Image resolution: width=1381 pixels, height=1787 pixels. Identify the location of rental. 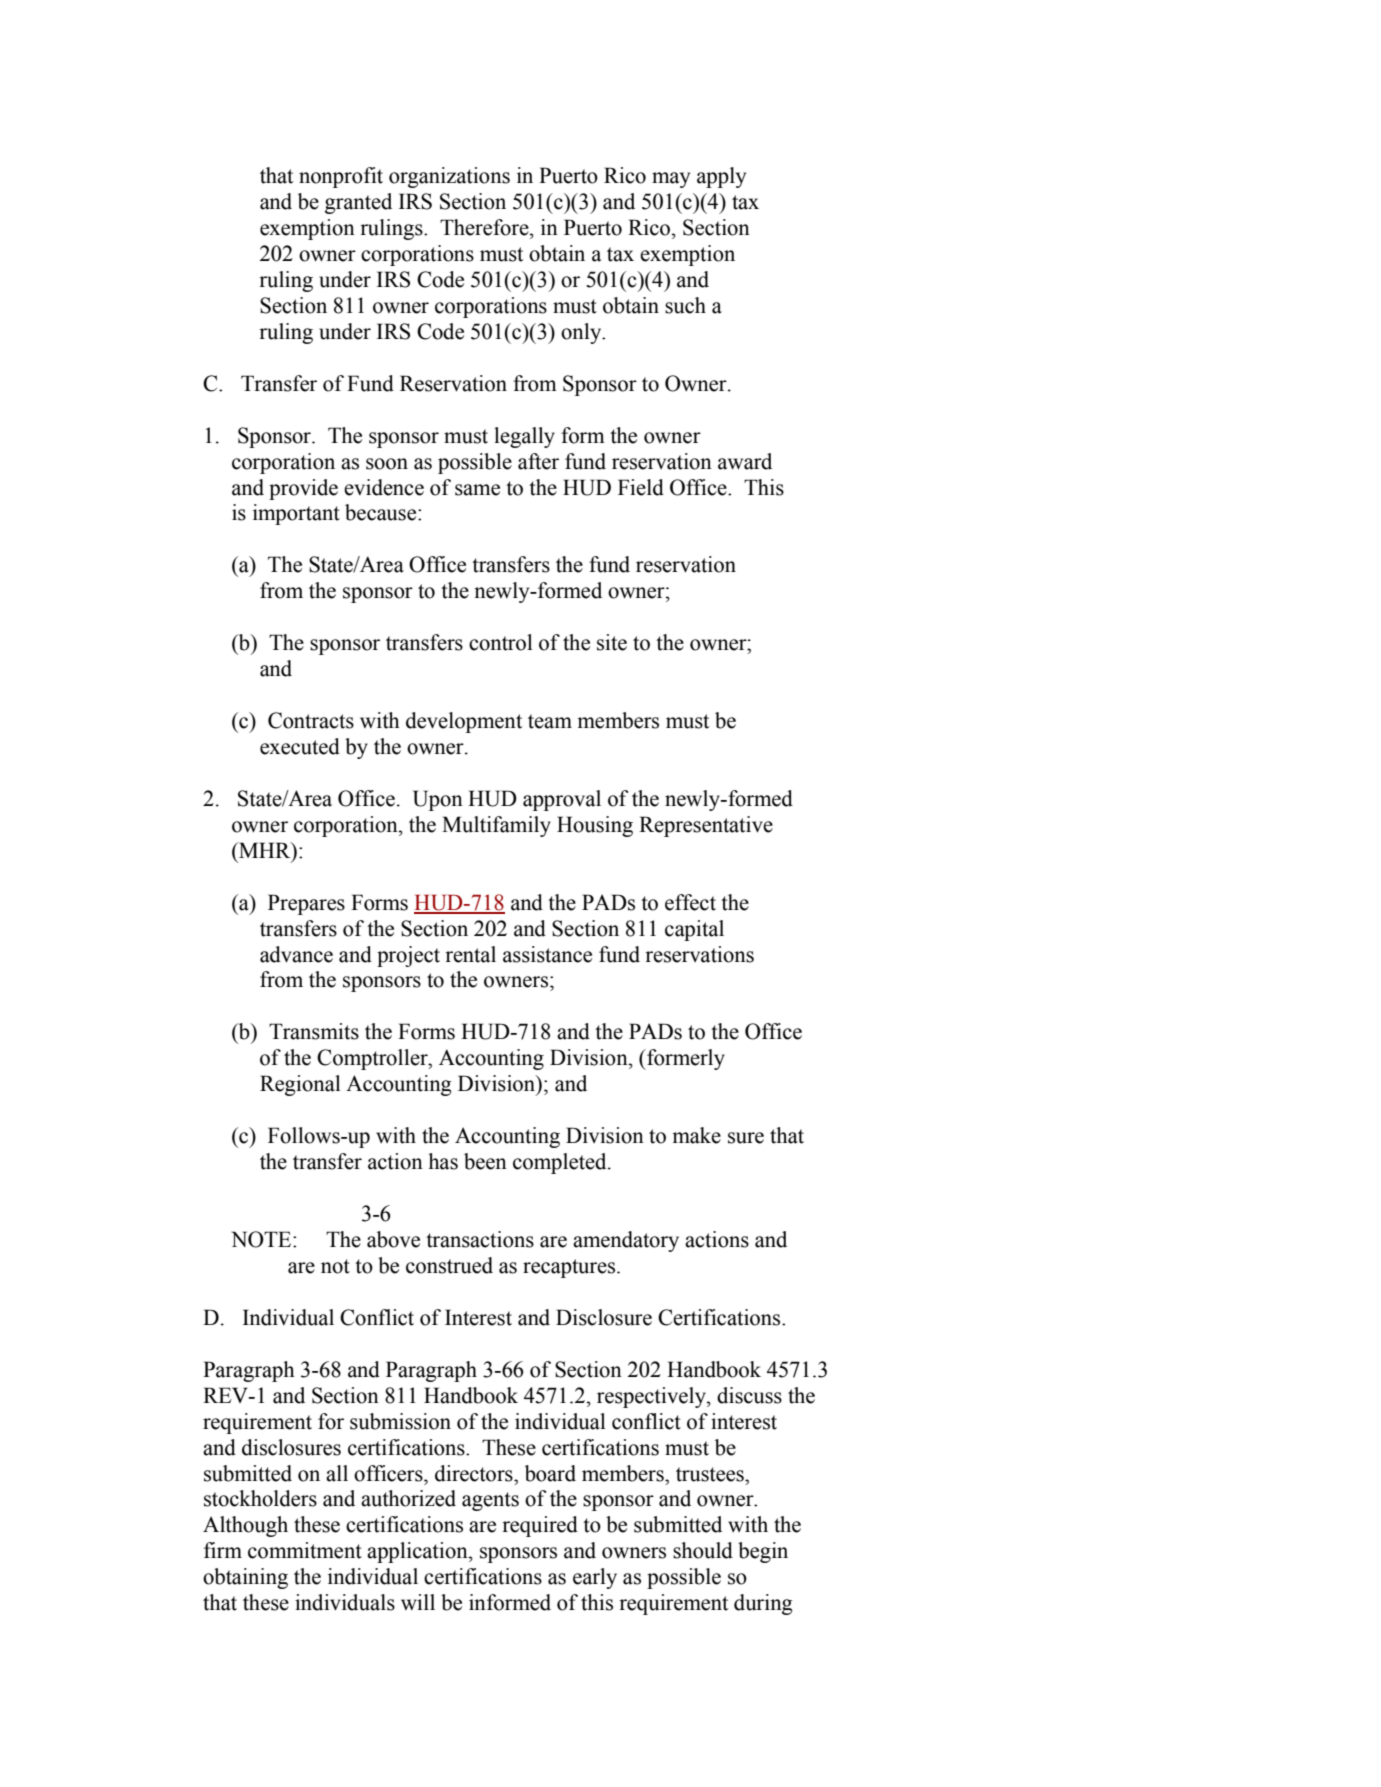
(470, 954).
